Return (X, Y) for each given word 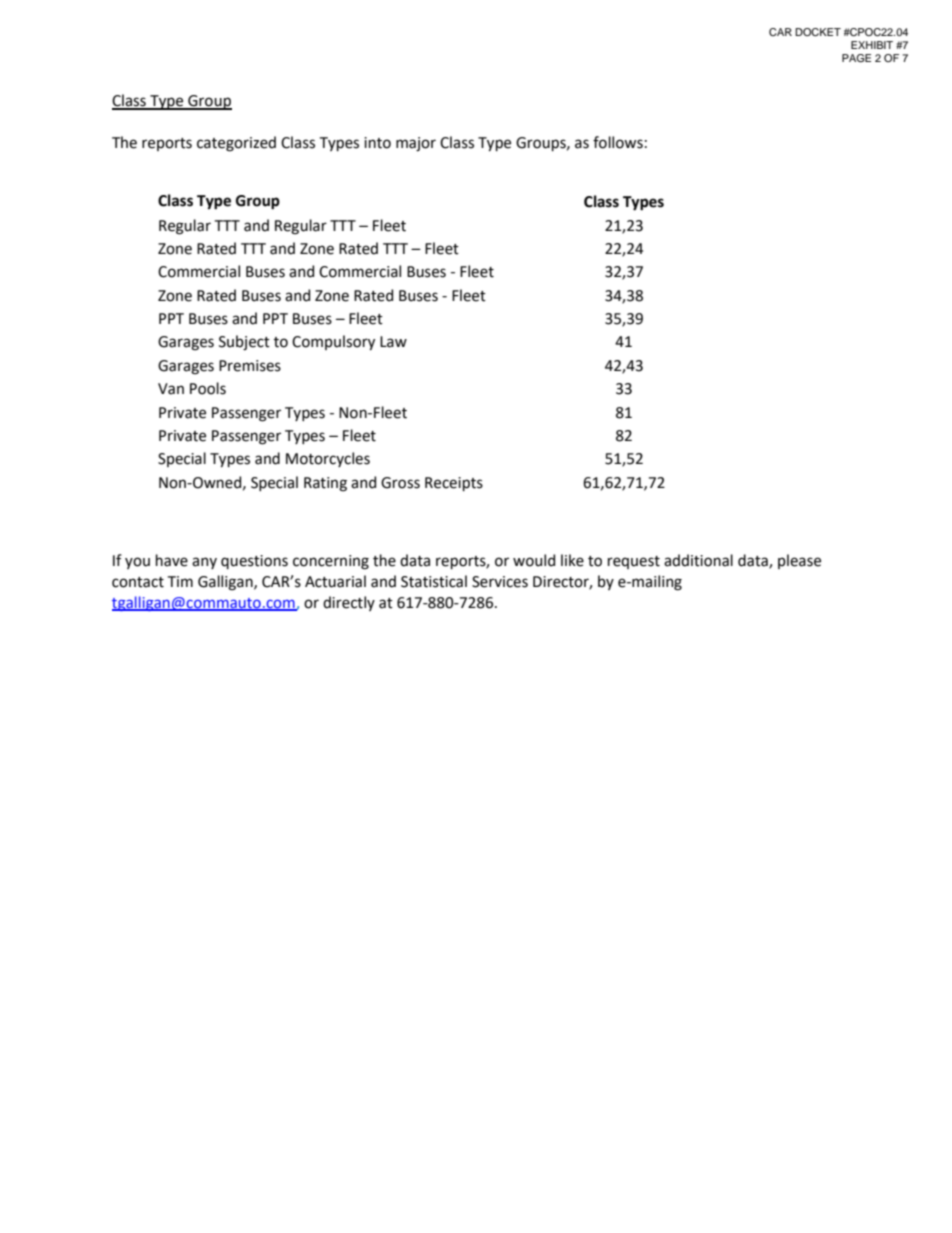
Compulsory (333, 342)
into (377, 143)
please (799, 561)
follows (618, 142)
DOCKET (818, 32)
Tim (180, 581)
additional (698, 560)
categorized (236, 144)
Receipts (454, 484)
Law (393, 342)
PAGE (856, 58)
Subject (244, 342)
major (416, 144)
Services (500, 582)
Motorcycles (328, 459)
